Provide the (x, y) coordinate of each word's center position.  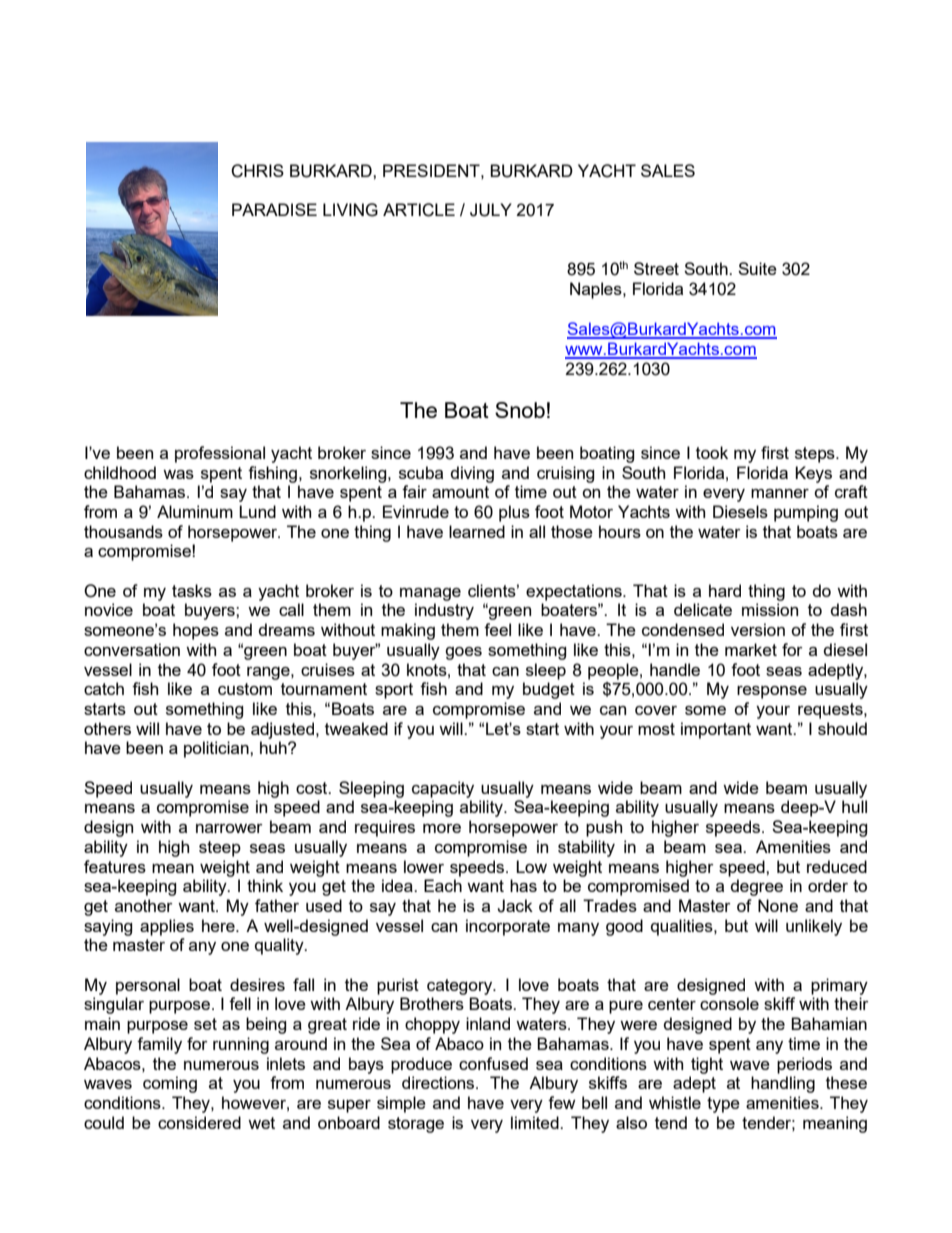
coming (170, 1084)
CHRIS (257, 171)
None (778, 905)
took (712, 452)
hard (725, 590)
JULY (491, 210)
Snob (520, 410)
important (716, 730)
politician (217, 749)
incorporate (508, 927)
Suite (757, 268)
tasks (192, 590)
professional (220, 454)
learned (477, 531)
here (219, 925)
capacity (443, 789)
